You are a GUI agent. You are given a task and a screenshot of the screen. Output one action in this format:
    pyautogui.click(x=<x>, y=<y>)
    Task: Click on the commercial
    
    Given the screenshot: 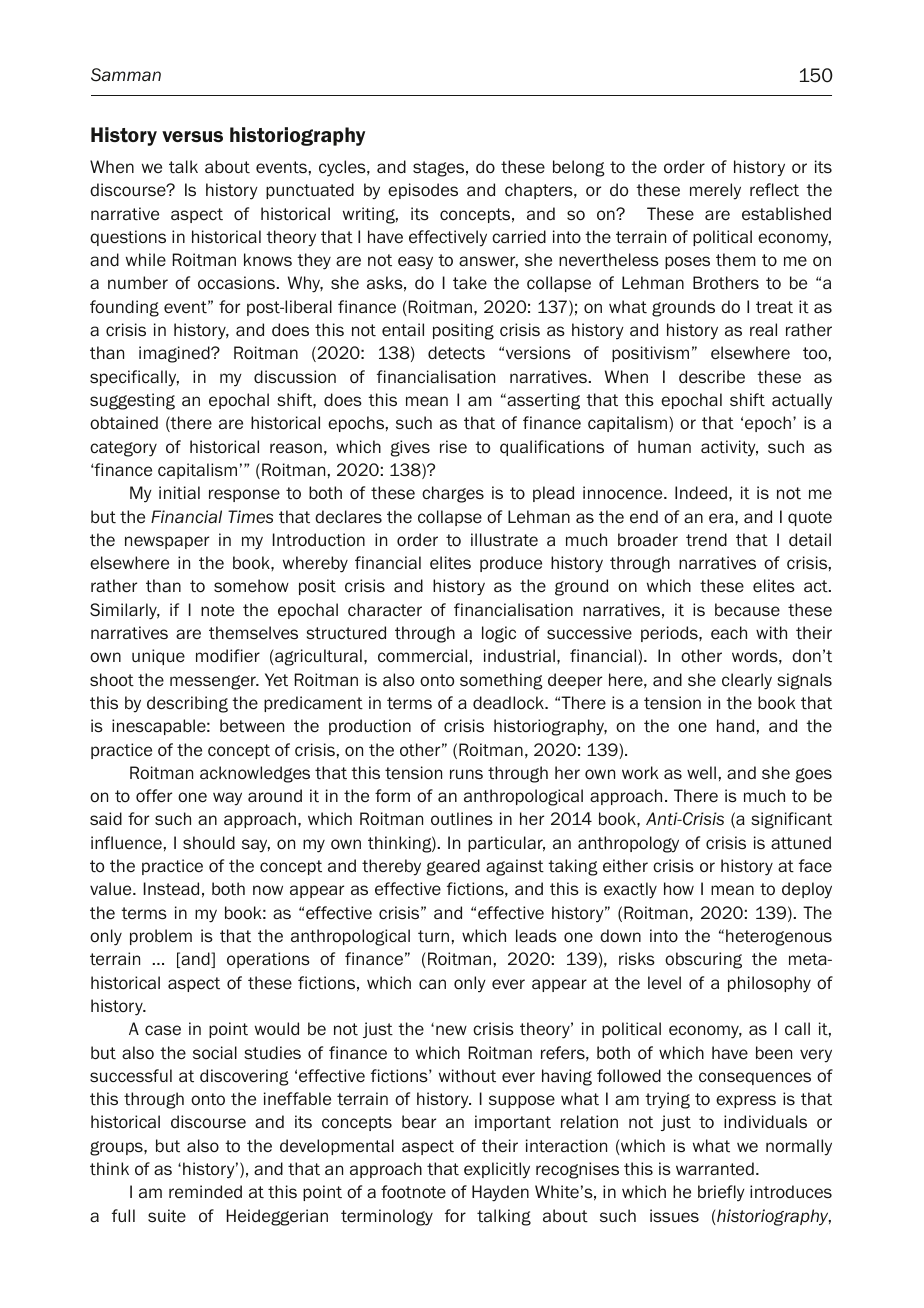 What is the action you would take?
    pyautogui.click(x=422, y=656)
